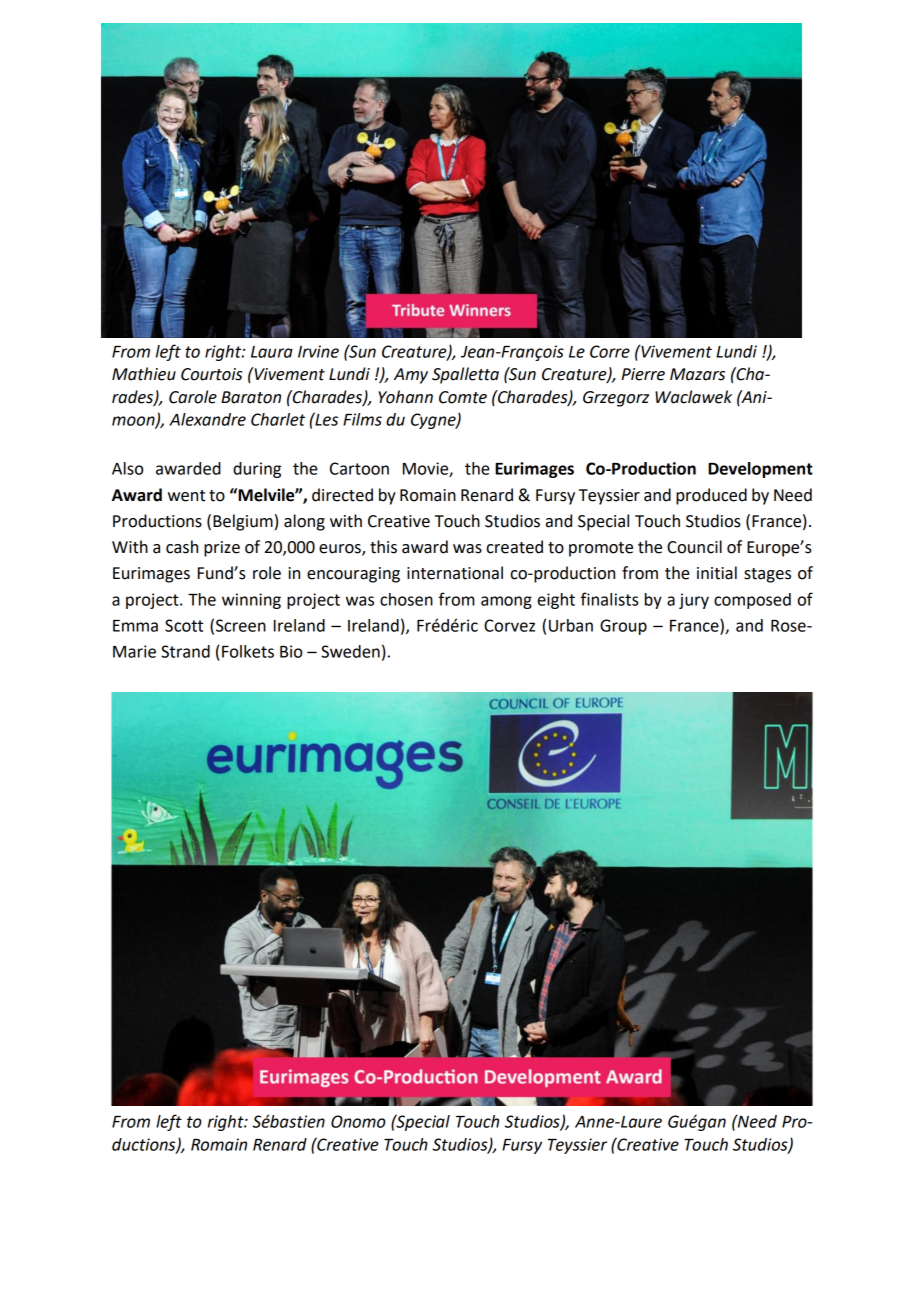 This image has height=1308, width=924. Describe the element at coordinates (411, 376) in the image. I see `Amy` at that location.
